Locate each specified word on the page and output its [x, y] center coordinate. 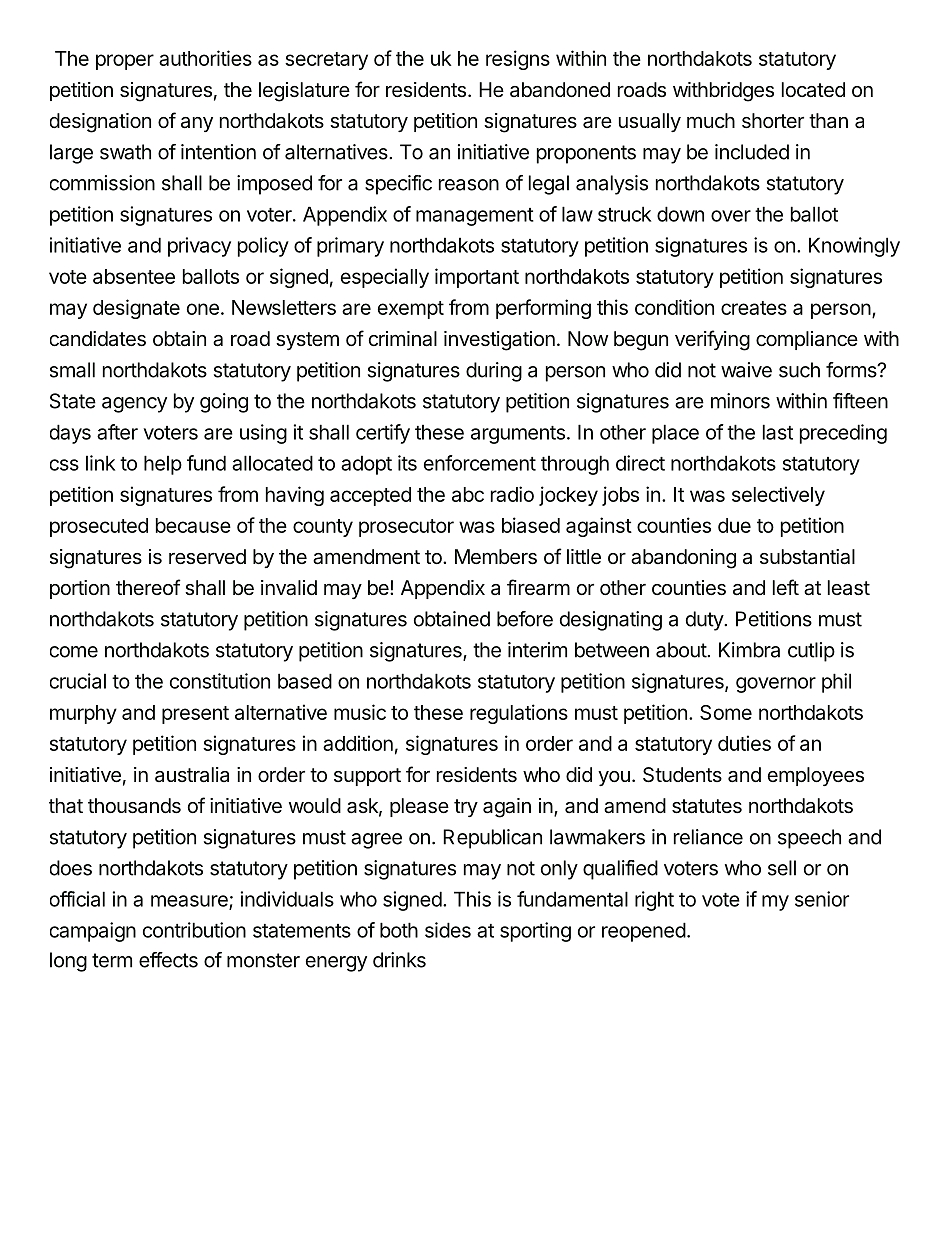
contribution [194, 930]
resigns [518, 60]
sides [448, 930]
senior [822, 899]
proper [125, 62]
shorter [773, 120]
